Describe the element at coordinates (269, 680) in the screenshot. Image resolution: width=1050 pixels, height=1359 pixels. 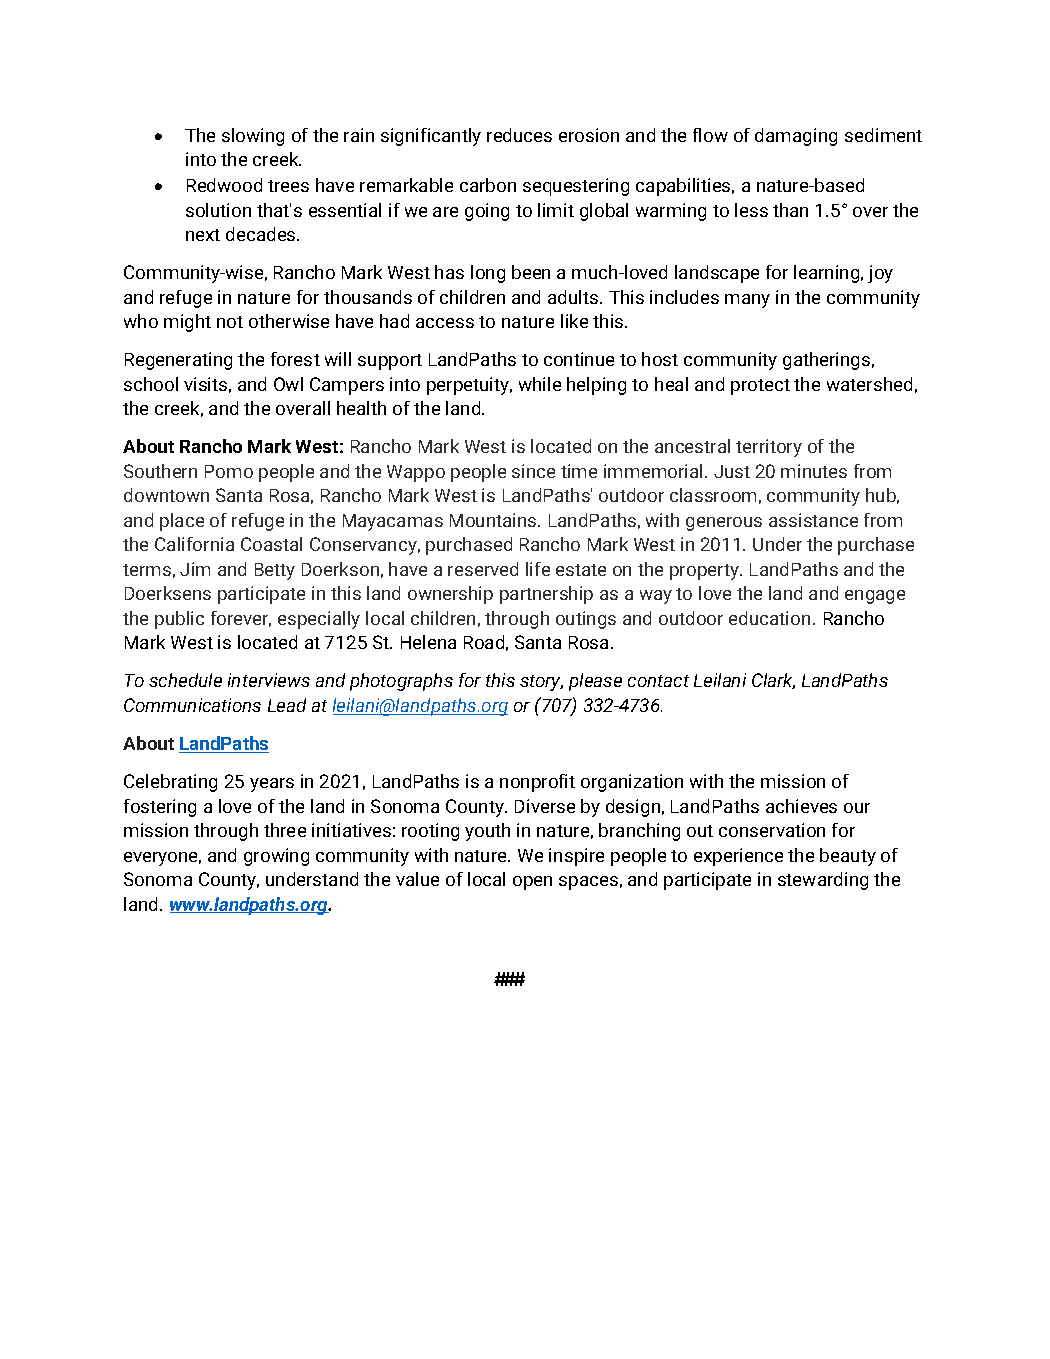
I see `interviews` at that location.
